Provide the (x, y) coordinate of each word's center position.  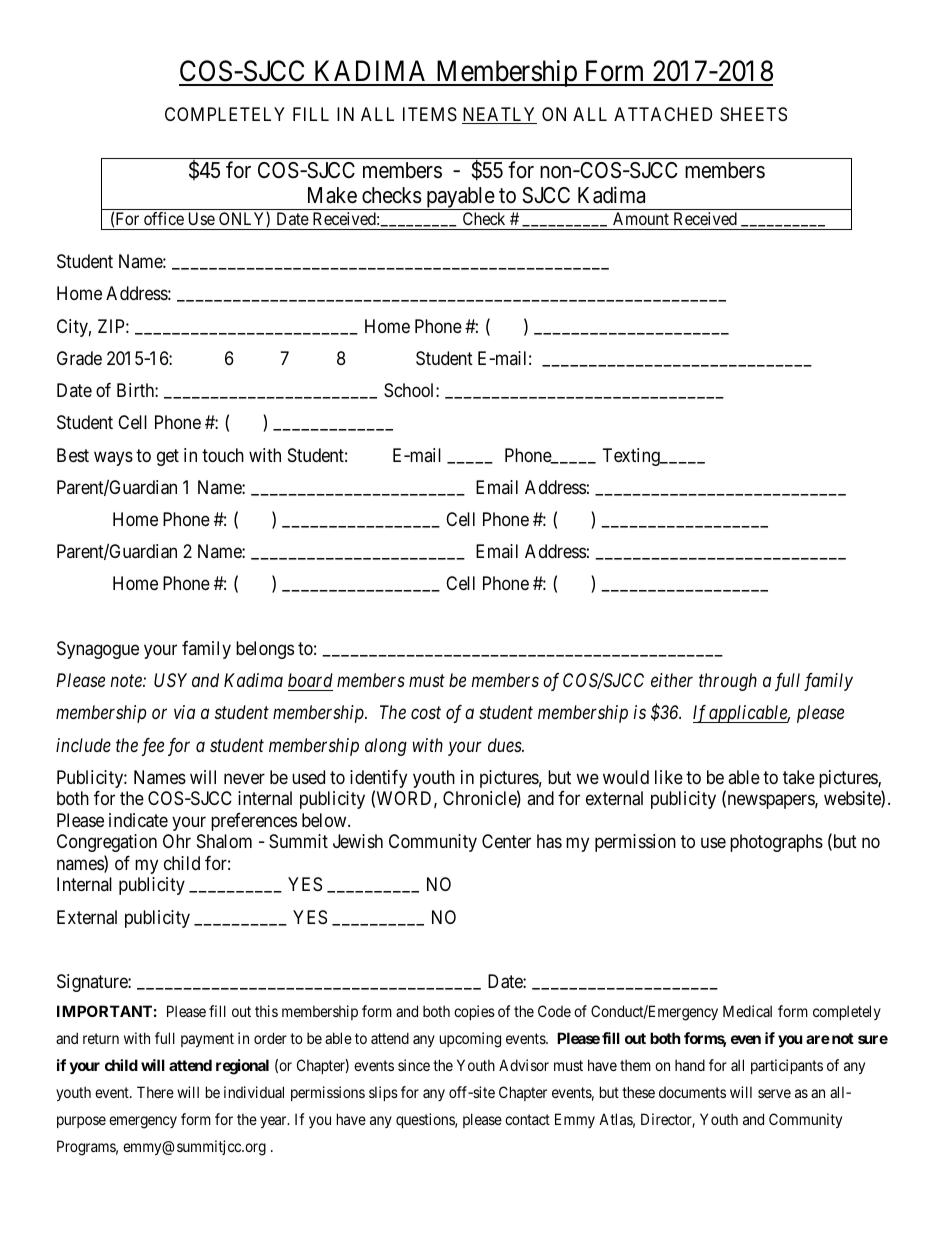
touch (223, 455)
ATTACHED (663, 114)
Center (506, 841)
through (728, 682)
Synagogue (98, 650)
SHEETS (753, 114)
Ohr (177, 841)
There (155, 1092)
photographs (776, 843)
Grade (79, 358)
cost (426, 713)
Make (332, 195)
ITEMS (430, 114)
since (414, 1065)
